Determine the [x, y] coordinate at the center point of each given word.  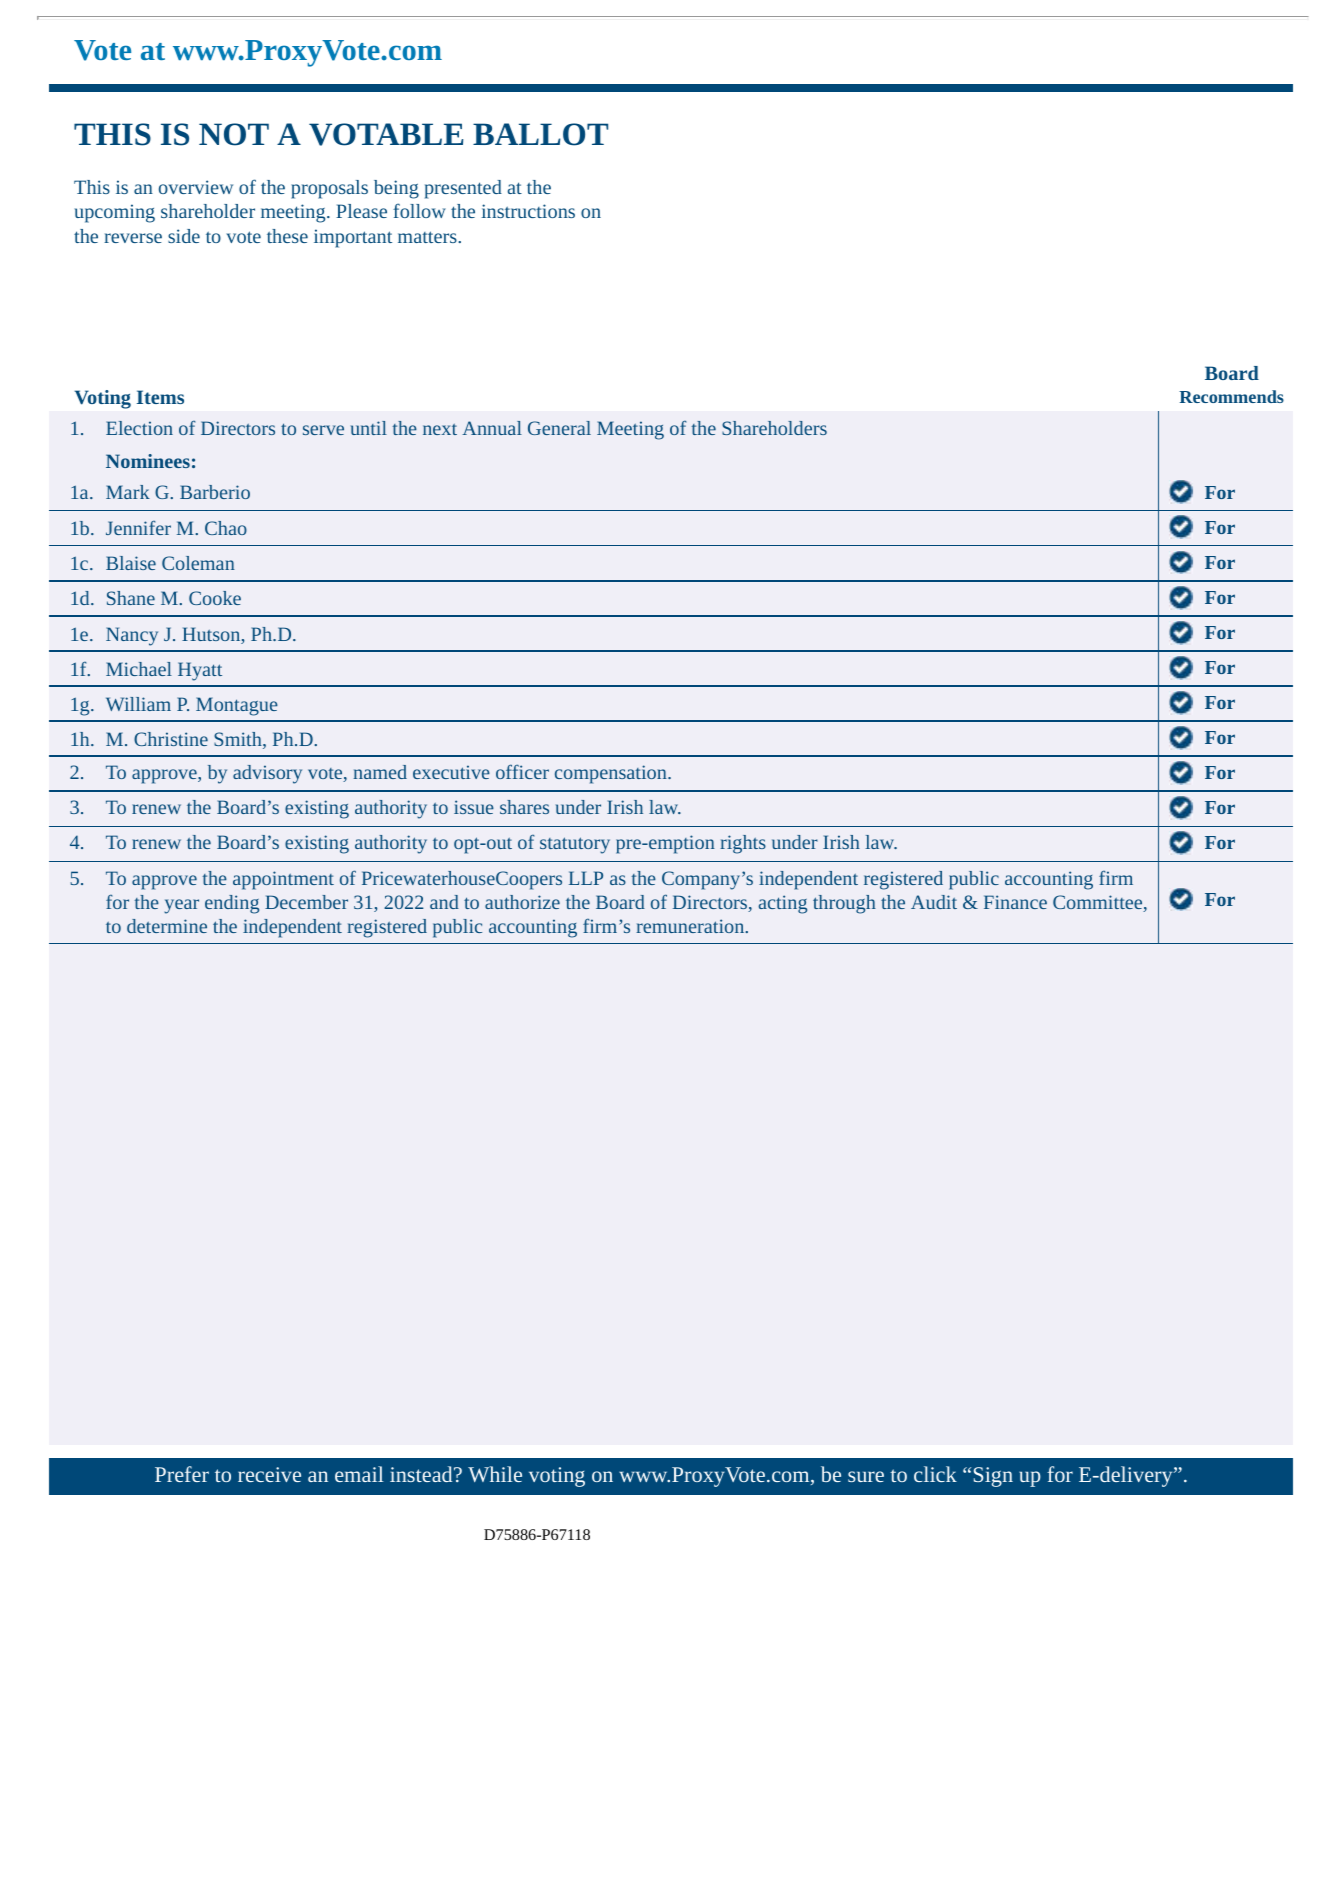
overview [196, 187]
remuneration [691, 926]
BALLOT [540, 134]
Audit [934, 902]
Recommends [1231, 396]
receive [269, 1474]
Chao [226, 528]
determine [167, 926]
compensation [612, 774]
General [559, 428]
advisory [267, 774]
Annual [492, 428]
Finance [1015, 902]
